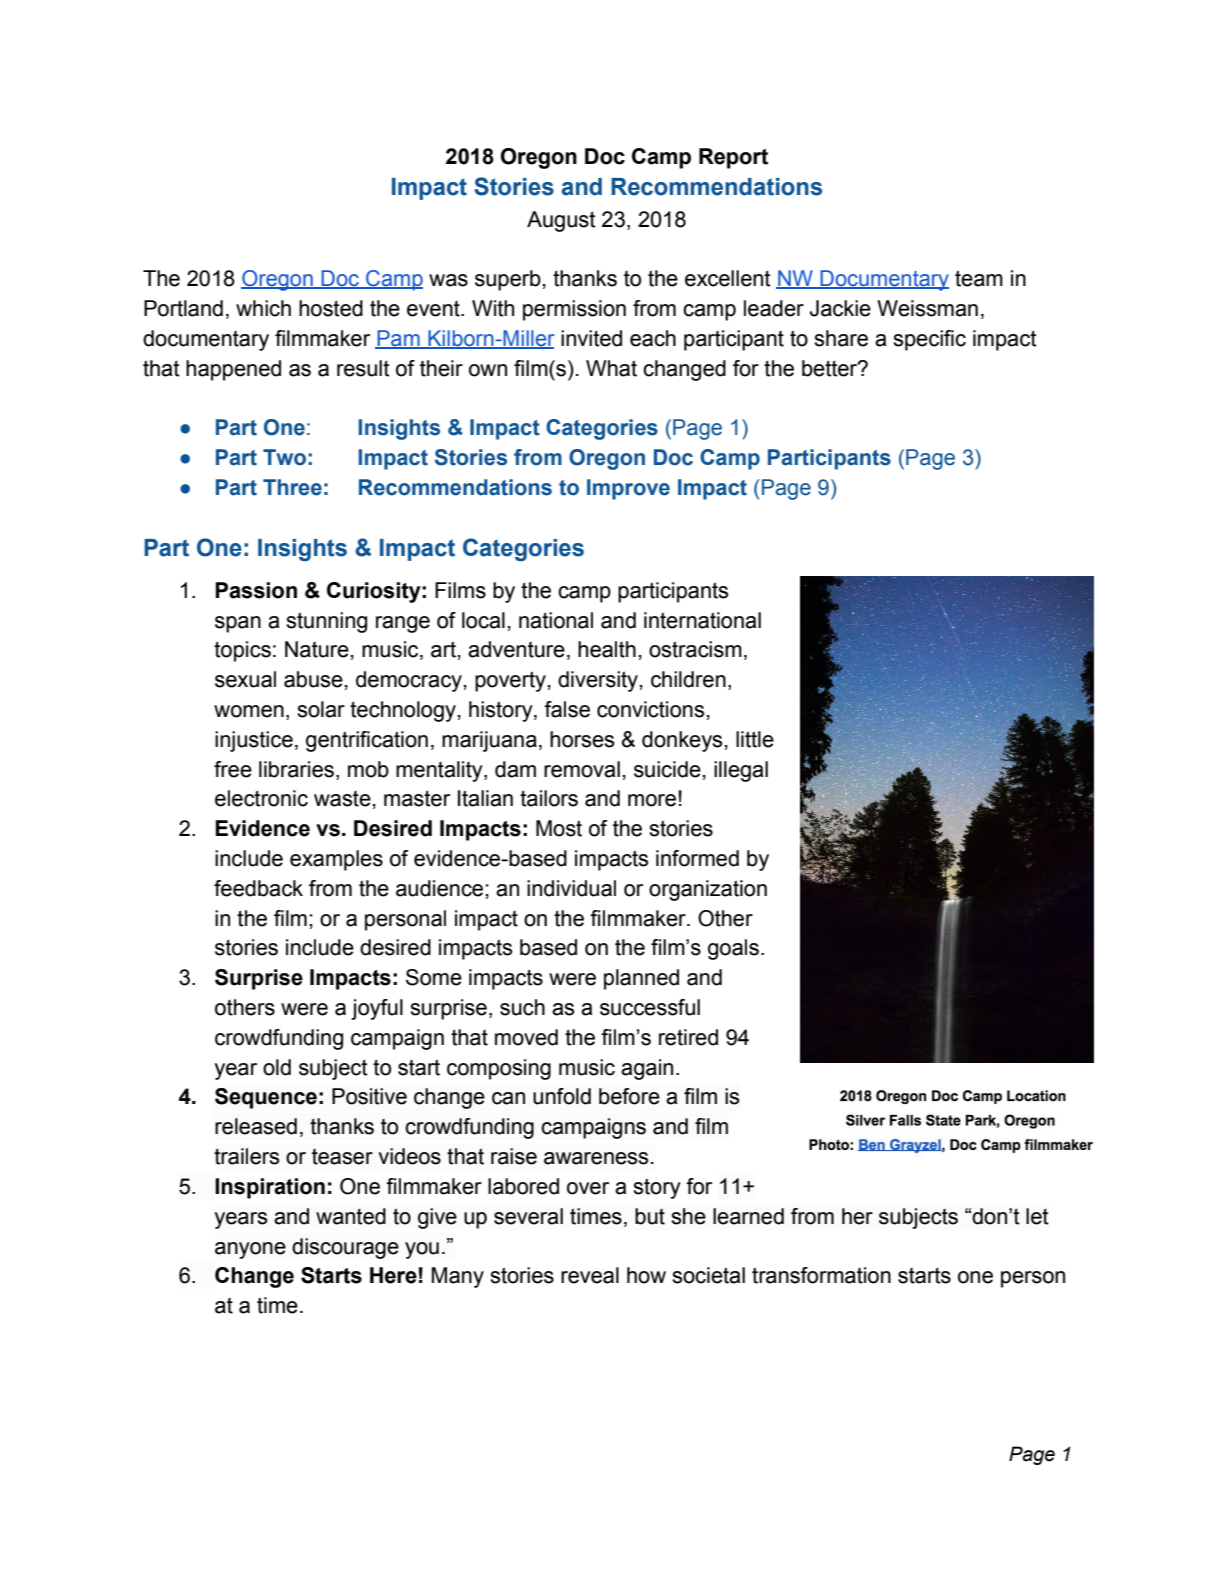  What do you see at coordinates (561, 221) in the screenshot?
I see `August` at bounding box center [561, 221].
